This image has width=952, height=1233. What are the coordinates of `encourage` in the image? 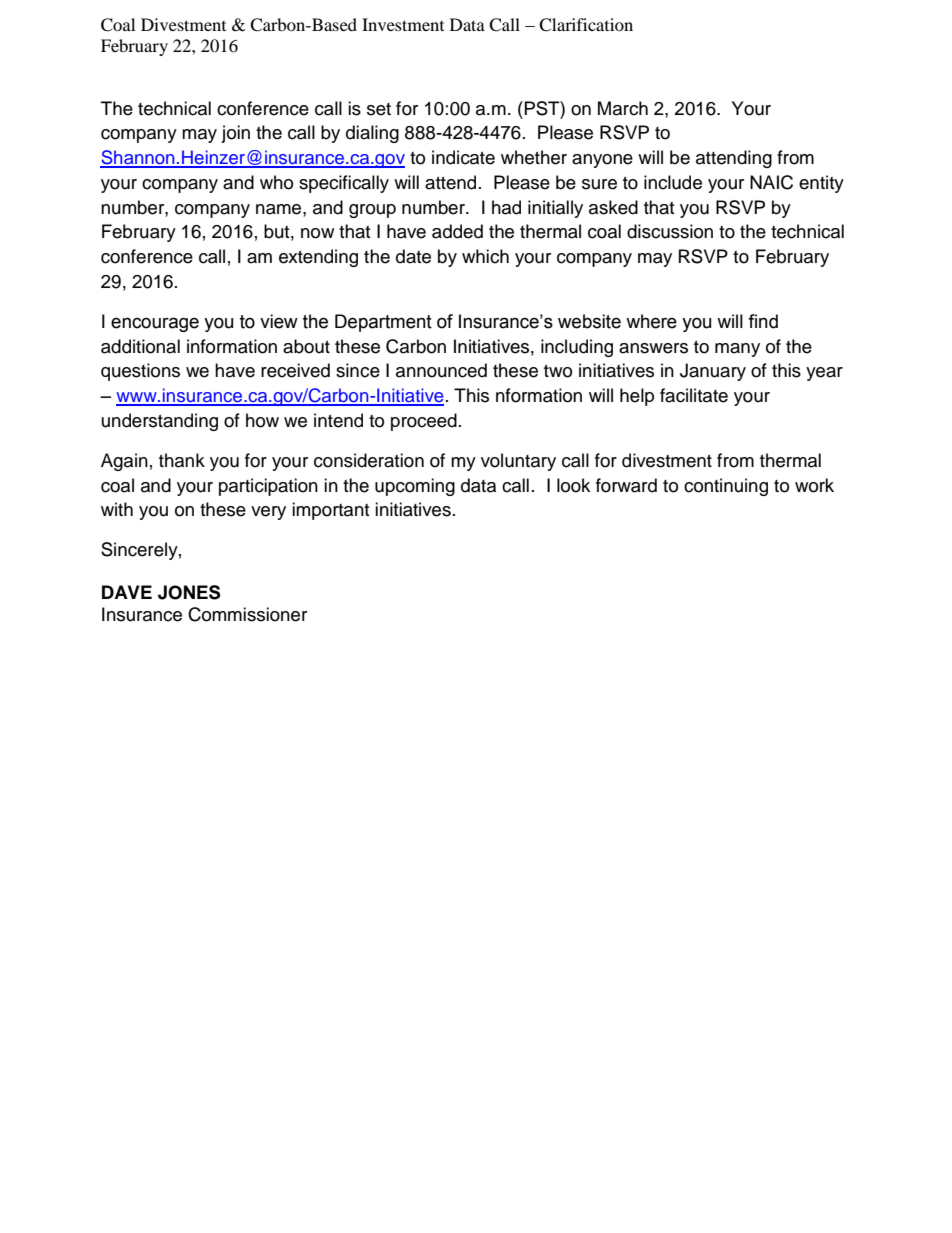 It's located at (155, 324).
